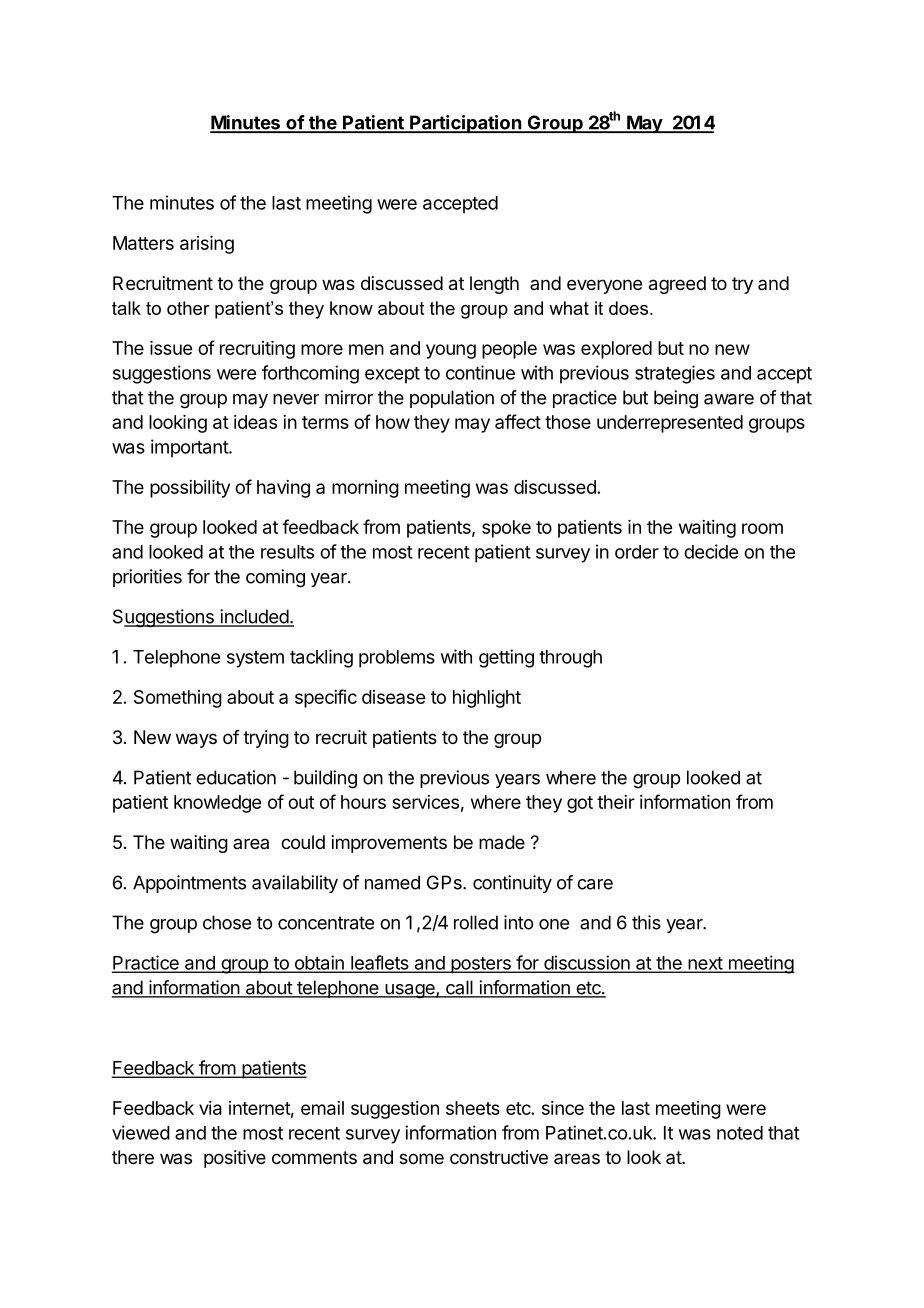 The image size is (924, 1308). I want to click on system, so click(255, 659).
